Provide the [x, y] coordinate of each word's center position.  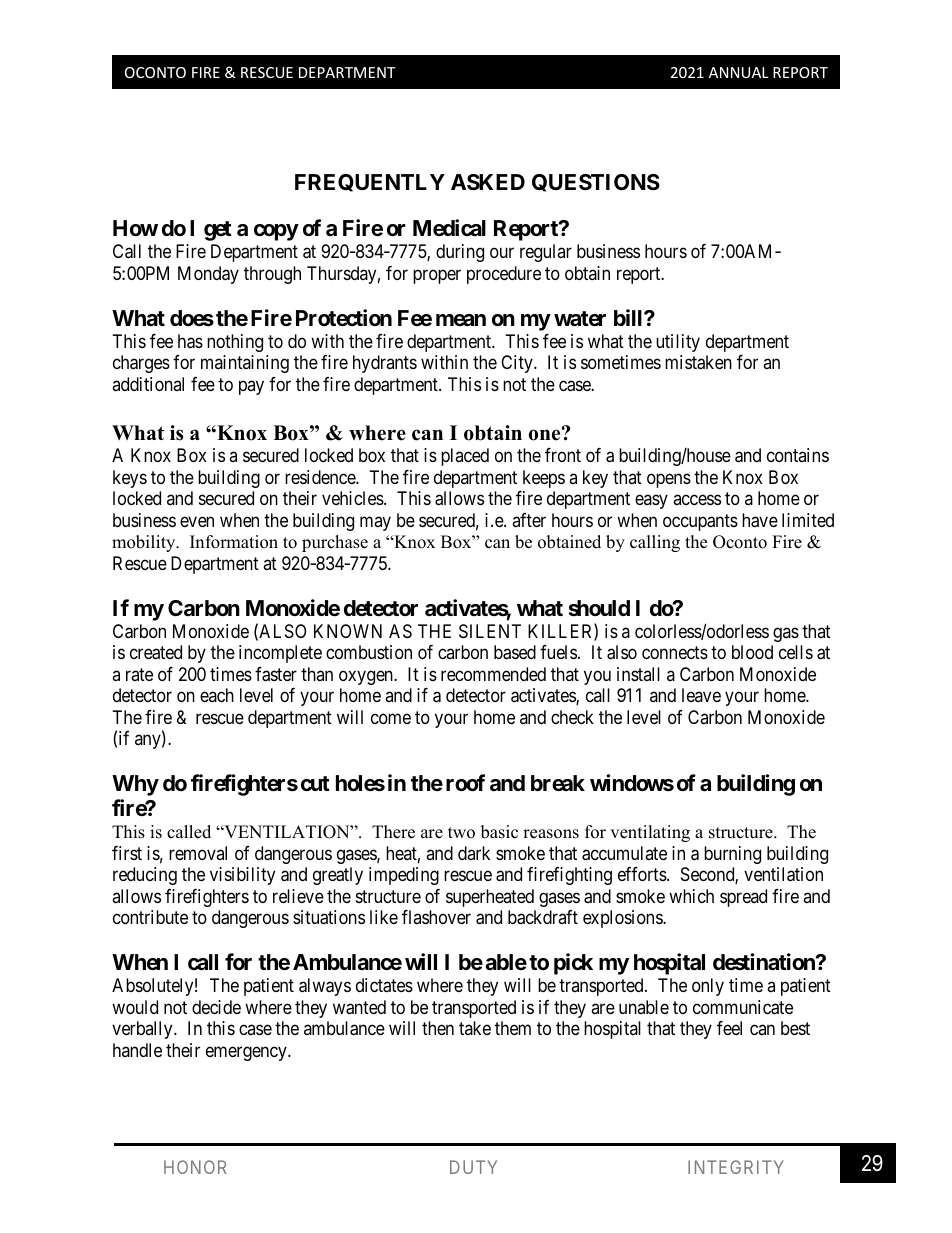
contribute [150, 917]
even [197, 521]
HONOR [195, 1167]
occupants [700, 522]
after [529, 520]
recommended [493, 674]
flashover [436, 917]
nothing [235, 343]
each [217, 695]
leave [701, 695]
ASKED [488, 182]
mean [461, 320]
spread [743, 898]
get [218, 231]
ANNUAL [739, 72]
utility [678, 343]
